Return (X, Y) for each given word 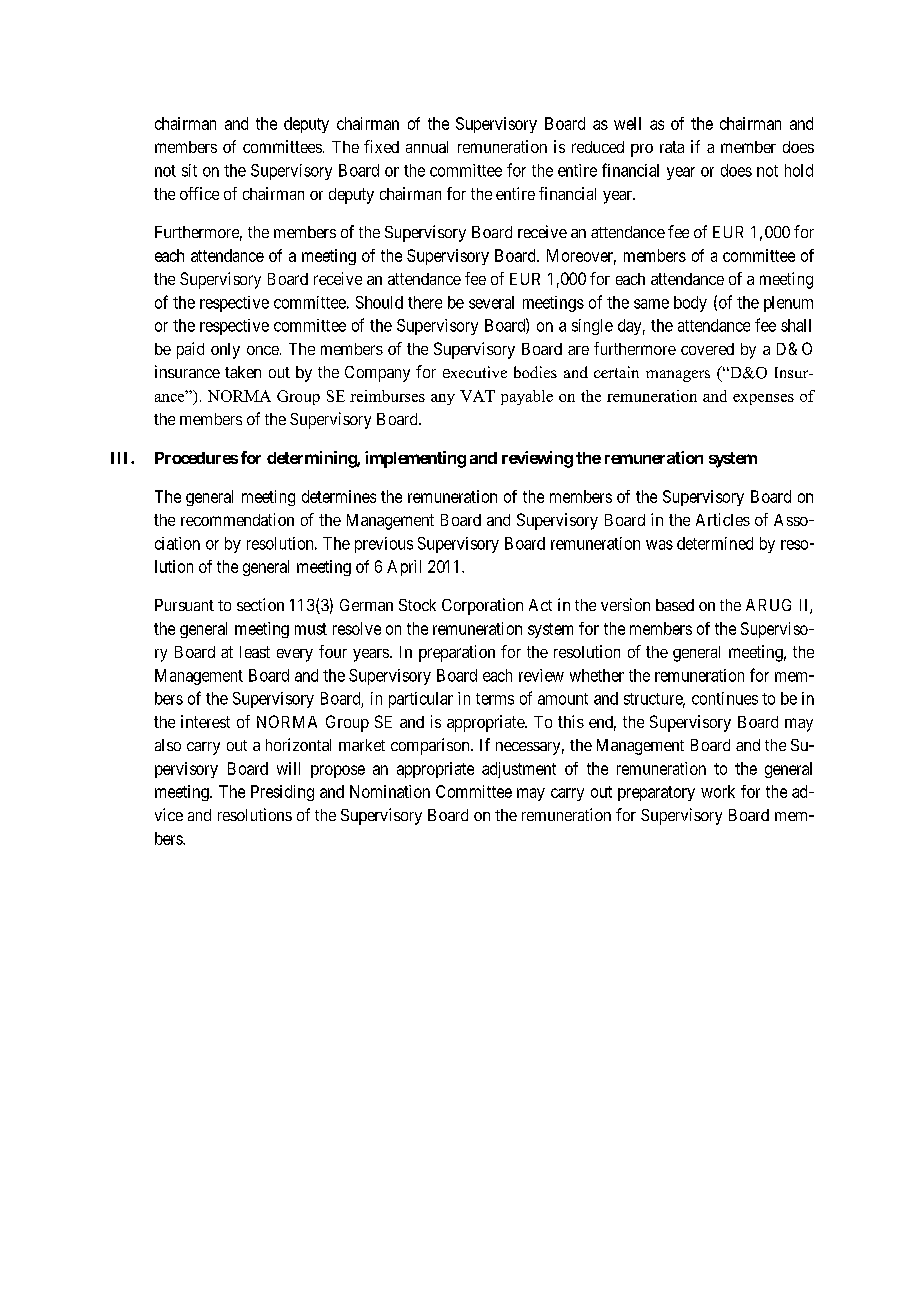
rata (672, 147)
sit (189, 170)
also (168, 745)
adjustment (519, 770)
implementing (415, 459)
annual (427, 147)
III (121, 458)
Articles (723, 519)
